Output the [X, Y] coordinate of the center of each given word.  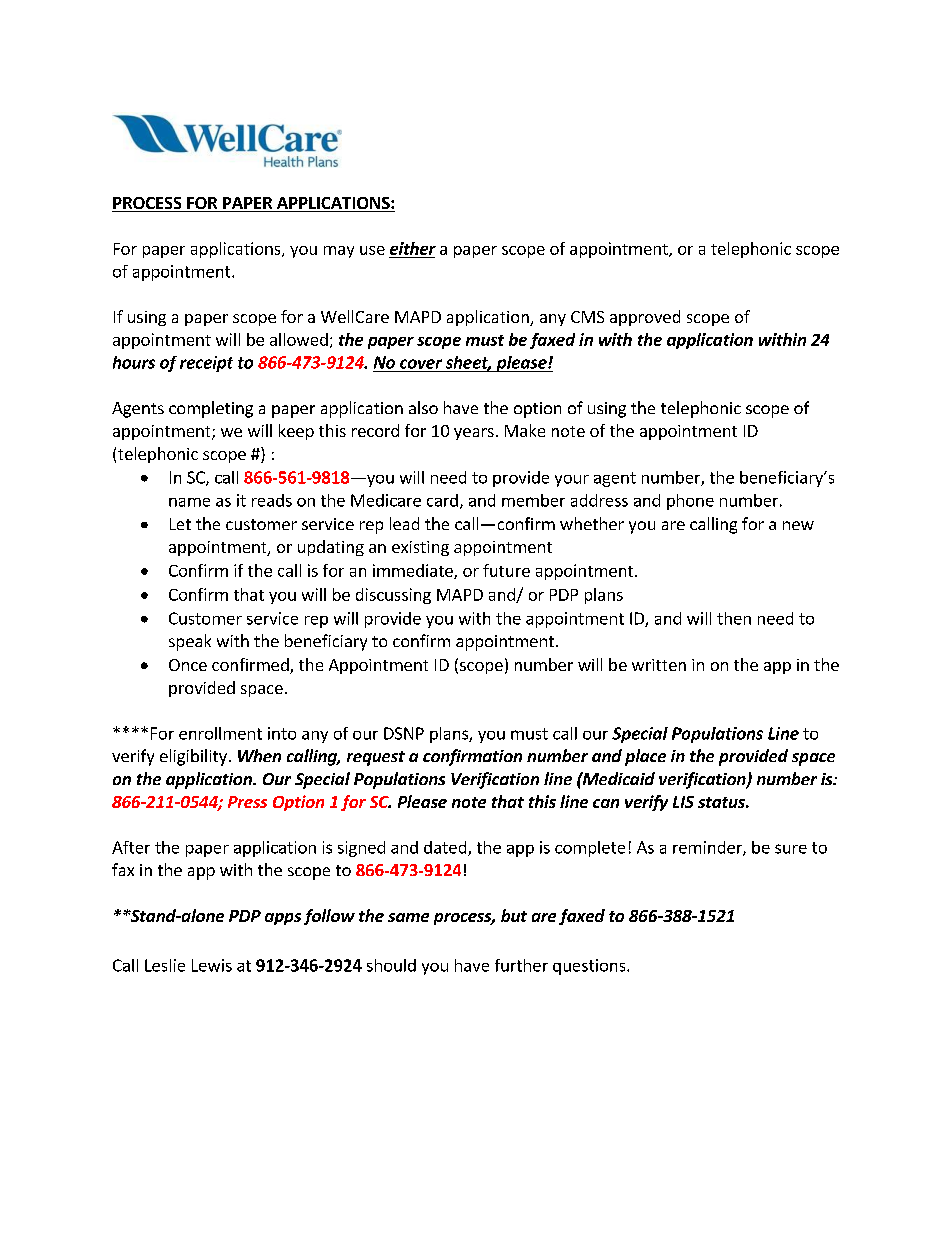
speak [190, 642]
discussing [393, 596]
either [413, 248]
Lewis [212, 965]
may [339, 252]
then [734, 618]
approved [645, 318]
